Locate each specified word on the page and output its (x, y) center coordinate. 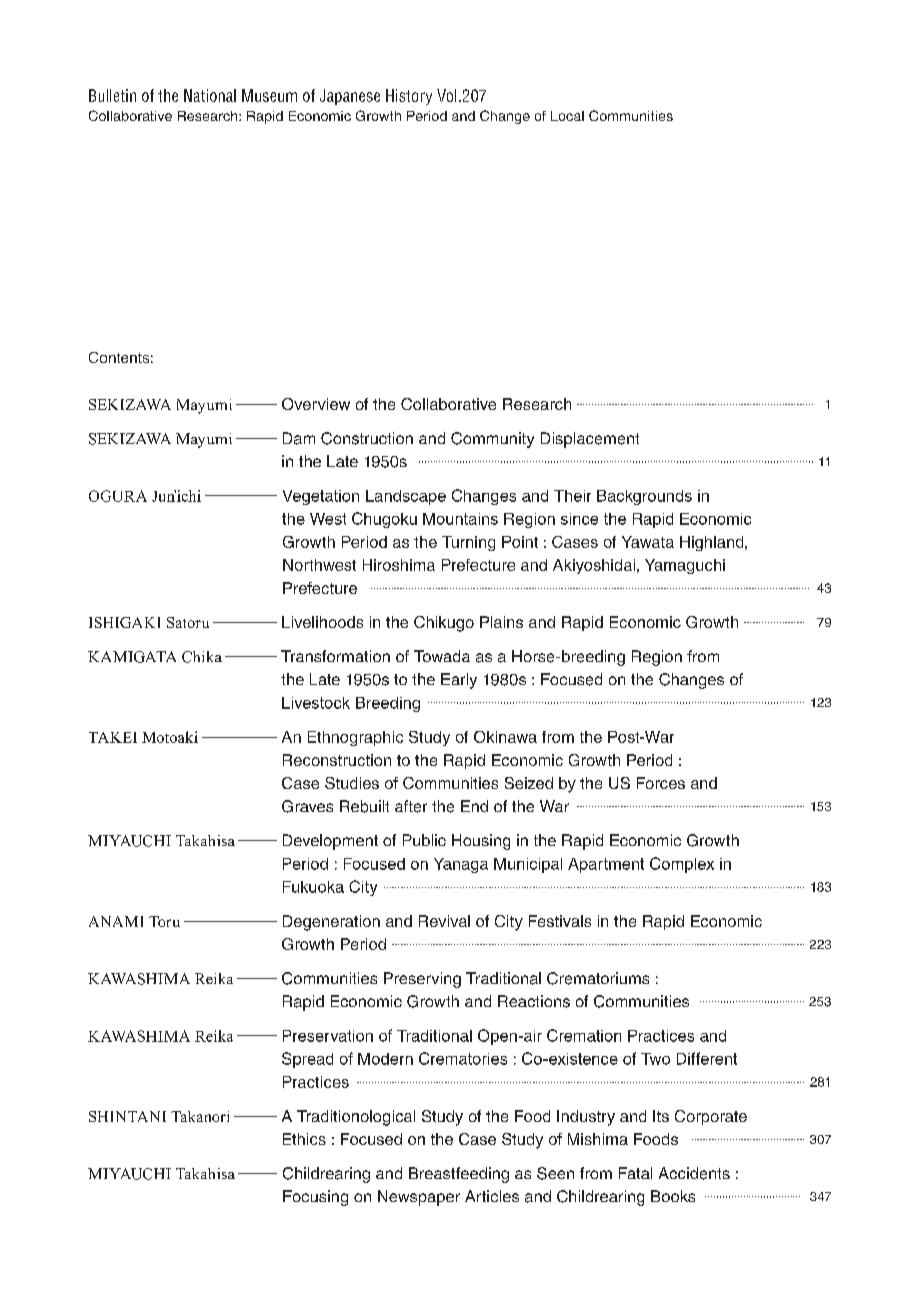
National (210, 95)
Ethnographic (355, 738)
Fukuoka (313, 887)
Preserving (422, 980)
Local (567, 116)
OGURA (118, 496)
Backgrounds (644, 497)
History (409, 97)
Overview (316, 404)
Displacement (590, 440)
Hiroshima (399, 565)
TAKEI (113, 737)
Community (492, 440)
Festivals (560, 921)
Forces (661, 783)
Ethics (304, 1139)
